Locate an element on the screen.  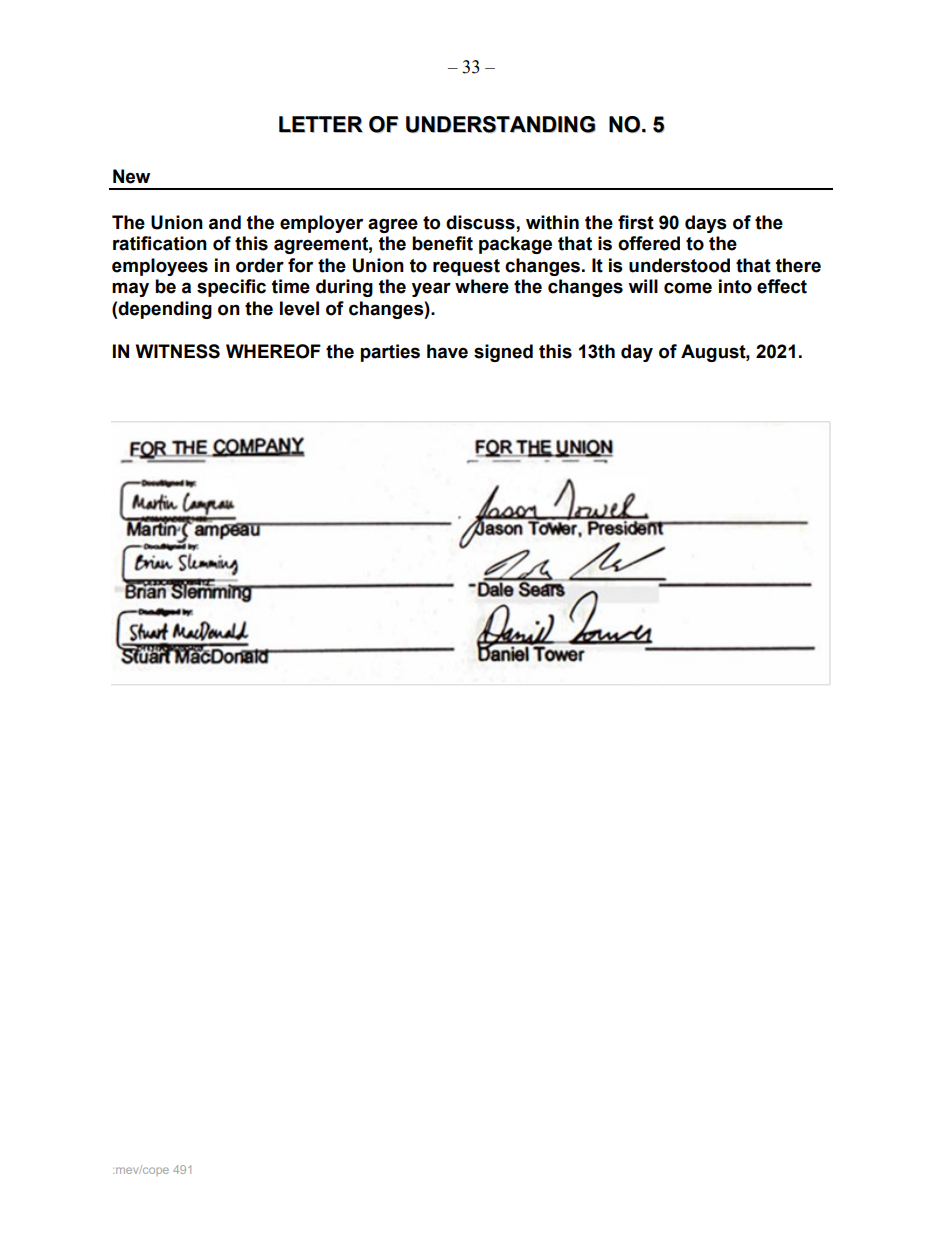
order is located at coordinates (260, 265).
